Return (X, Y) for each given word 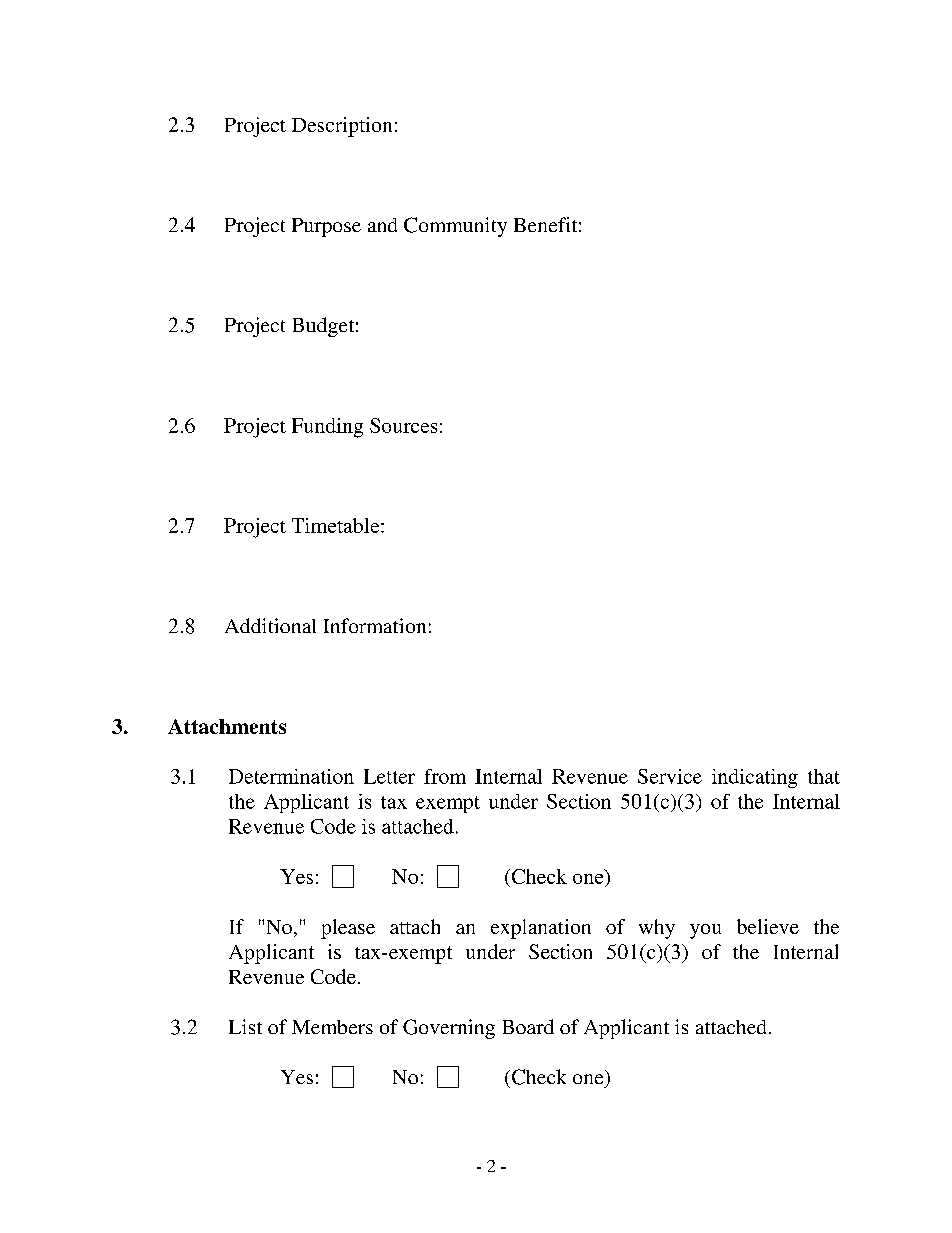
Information (375, 625)
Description (342, 127)
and (382, 225)
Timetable (337, 525)
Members (332, 1027)
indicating (755, 778)
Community (455, 227)
